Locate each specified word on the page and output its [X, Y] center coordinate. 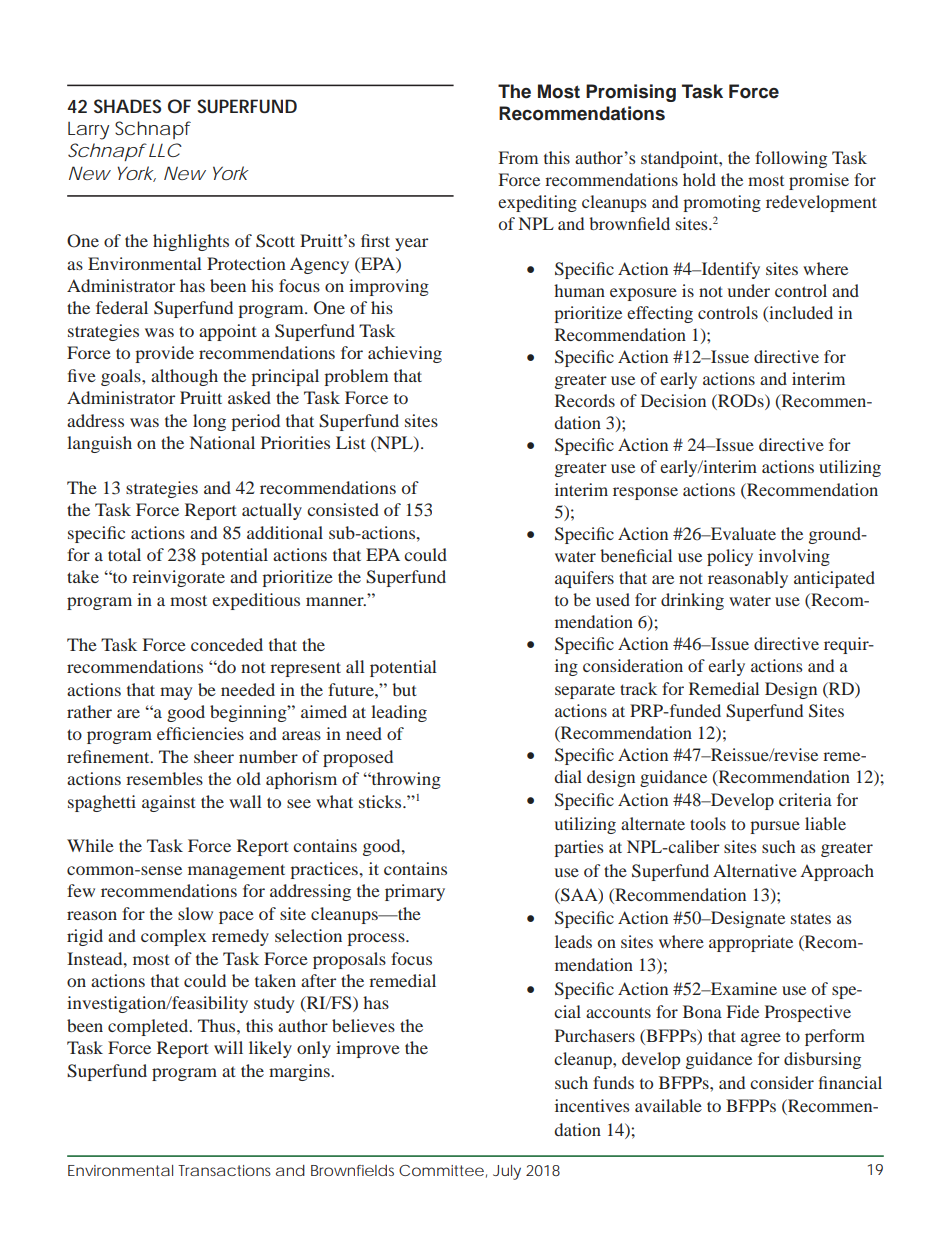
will [228, 1047]
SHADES [127, 106]
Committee [441, 1170]
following [791, 159]
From [518, 157]
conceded [227, 644]
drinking [692, 601]
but [404, 689]
